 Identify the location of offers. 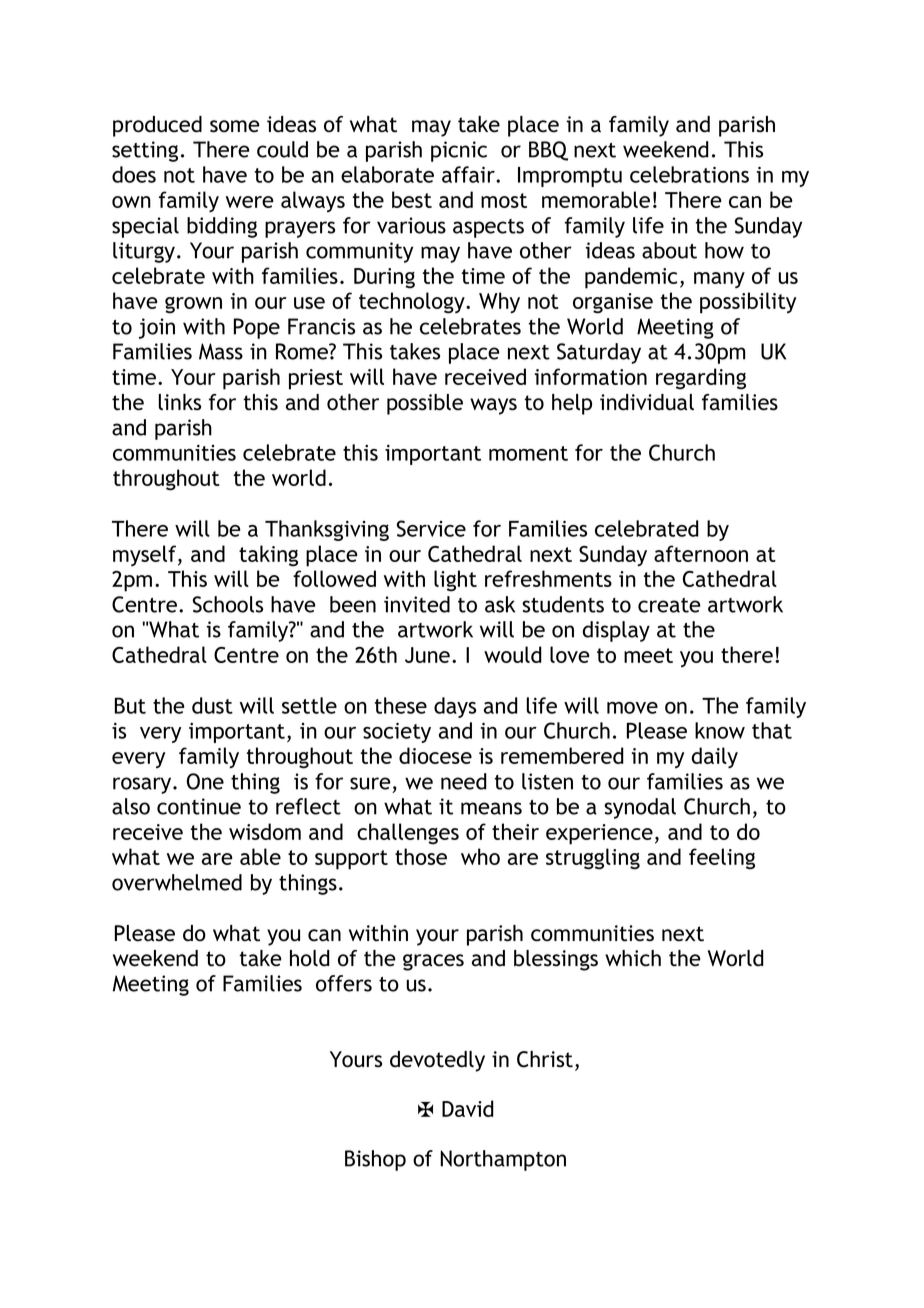
(344, 983).
